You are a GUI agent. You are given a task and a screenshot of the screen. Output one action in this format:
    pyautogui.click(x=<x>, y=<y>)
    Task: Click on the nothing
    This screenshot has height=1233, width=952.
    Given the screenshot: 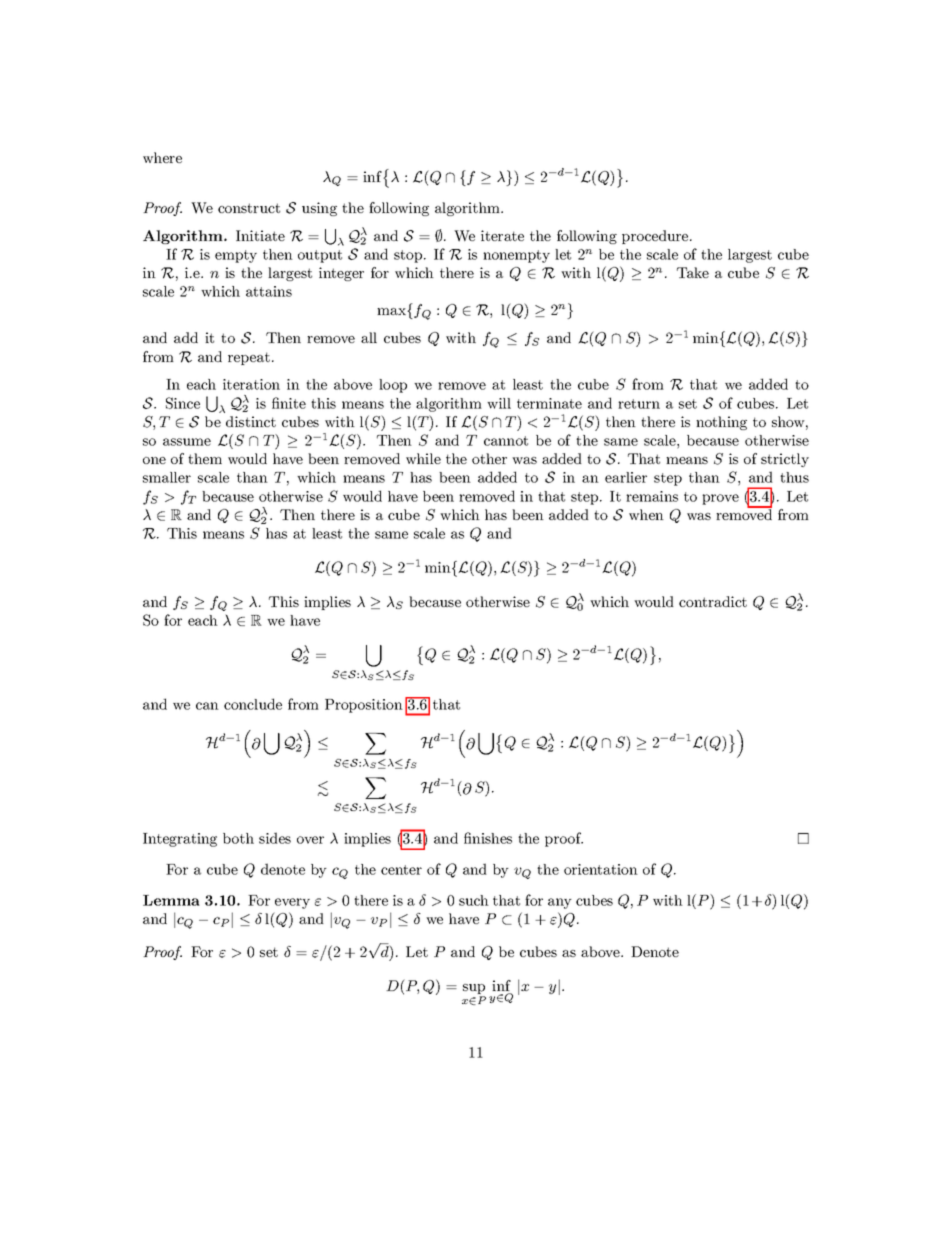 What is the action you would take?
    pyautogui.click(x=721, y=423)
